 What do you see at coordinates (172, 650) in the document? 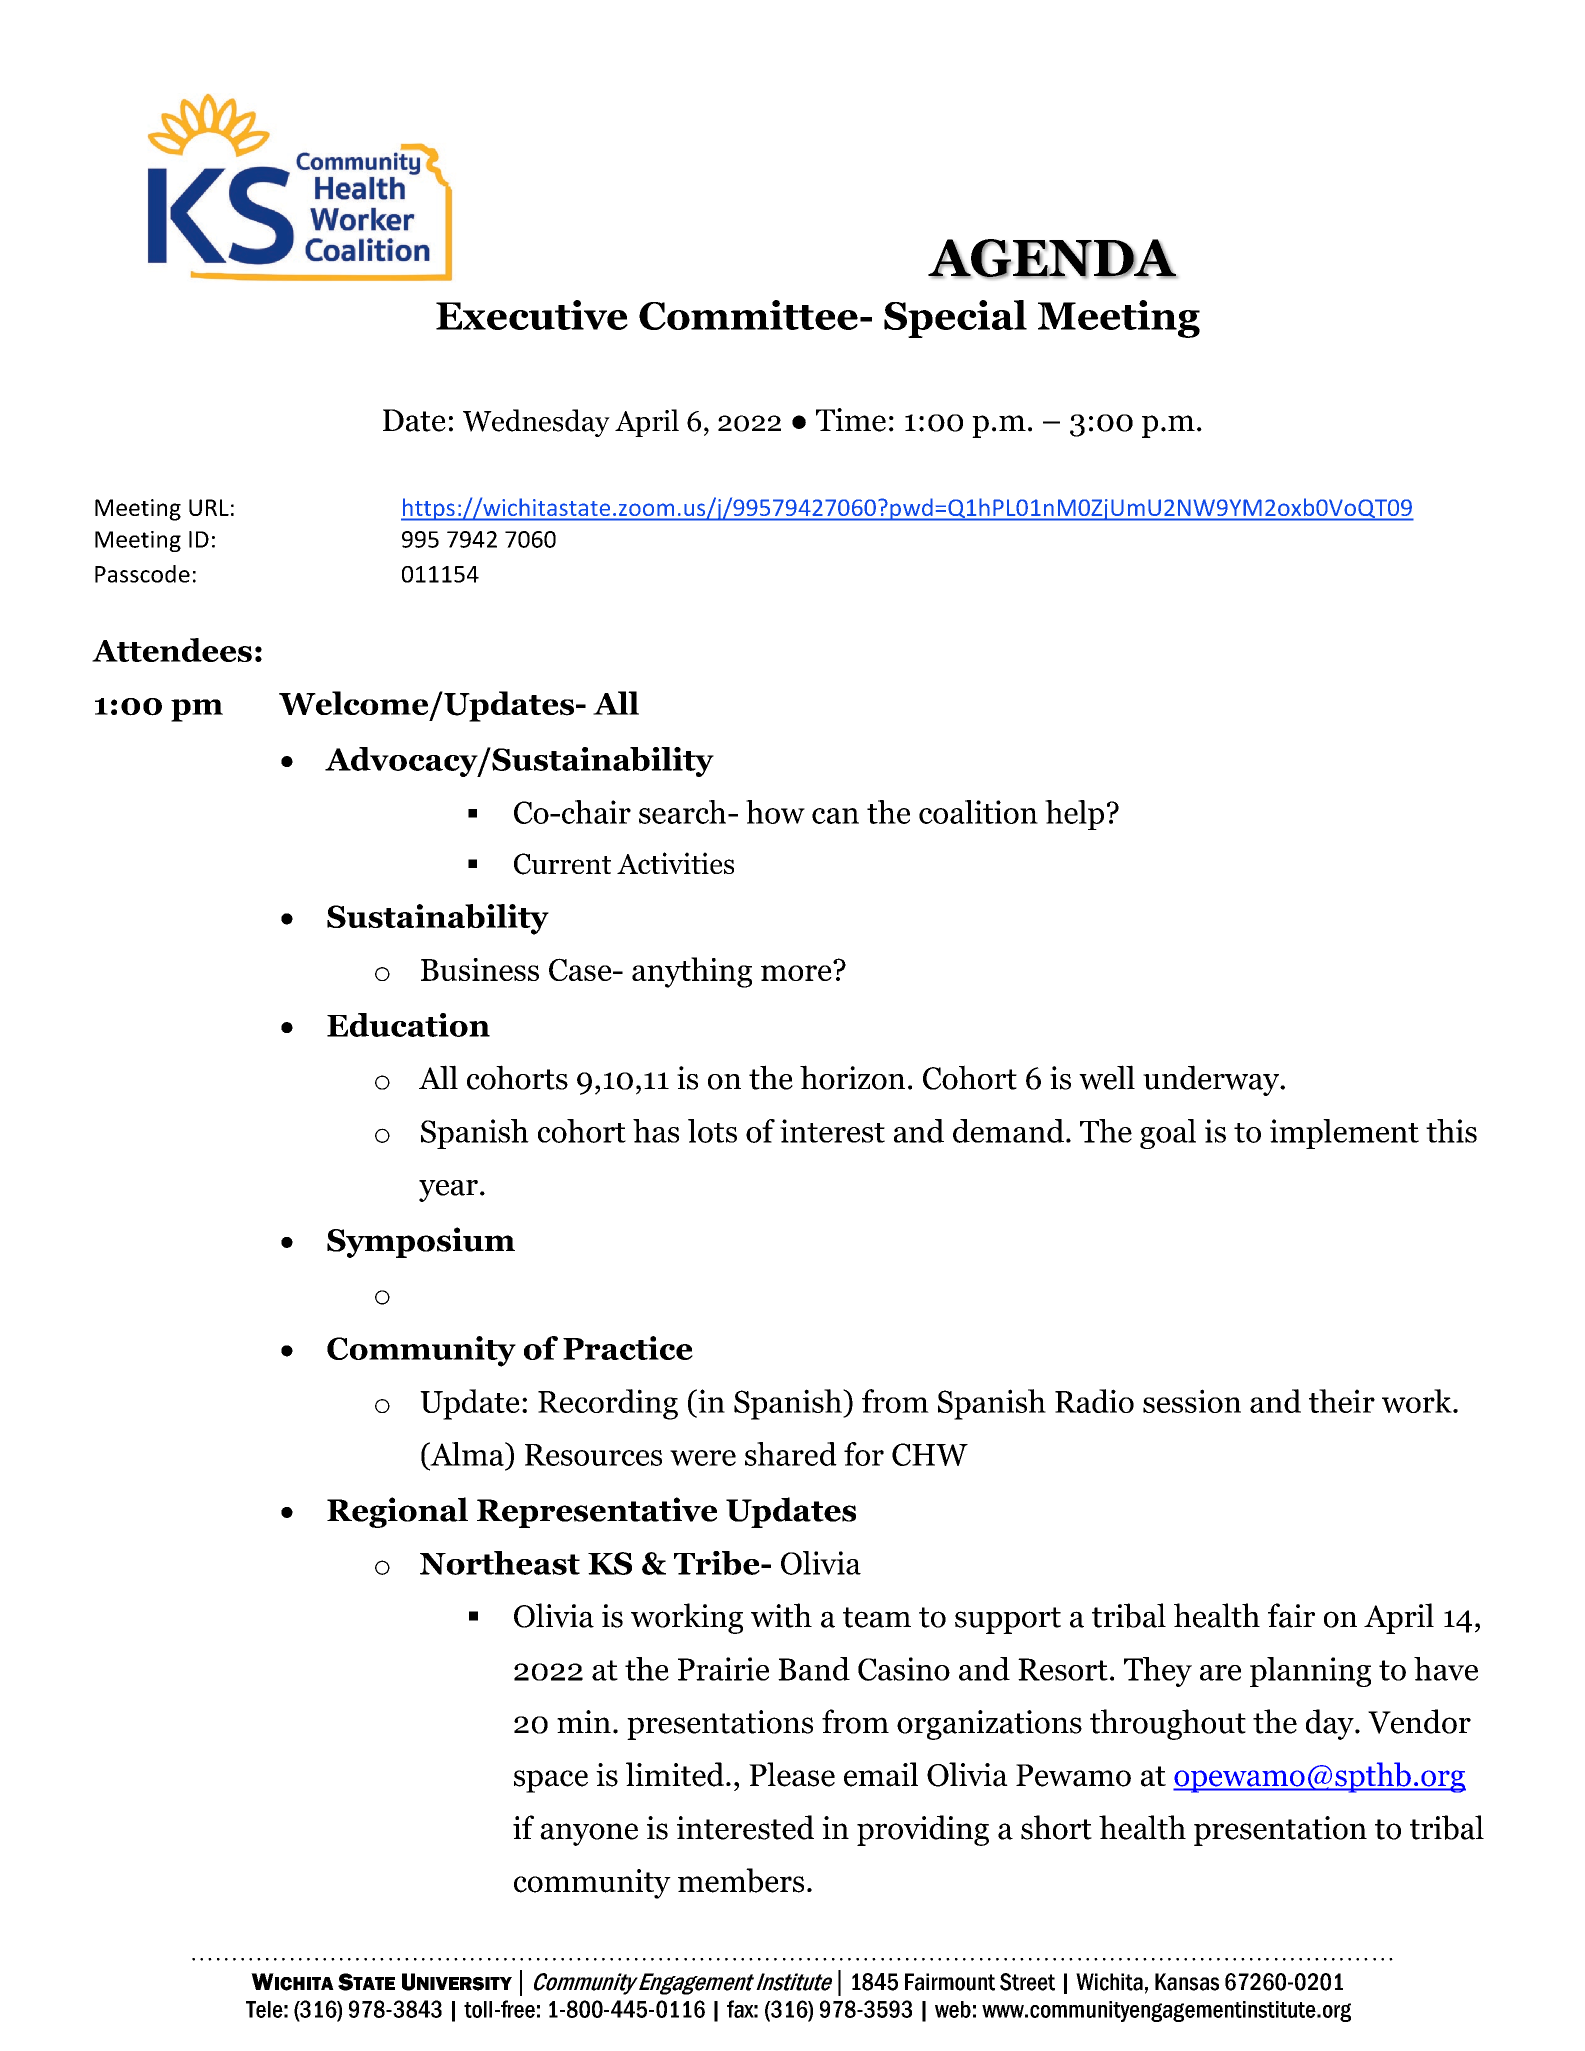
I see `Attendees` at bounding box center [172, 650].
